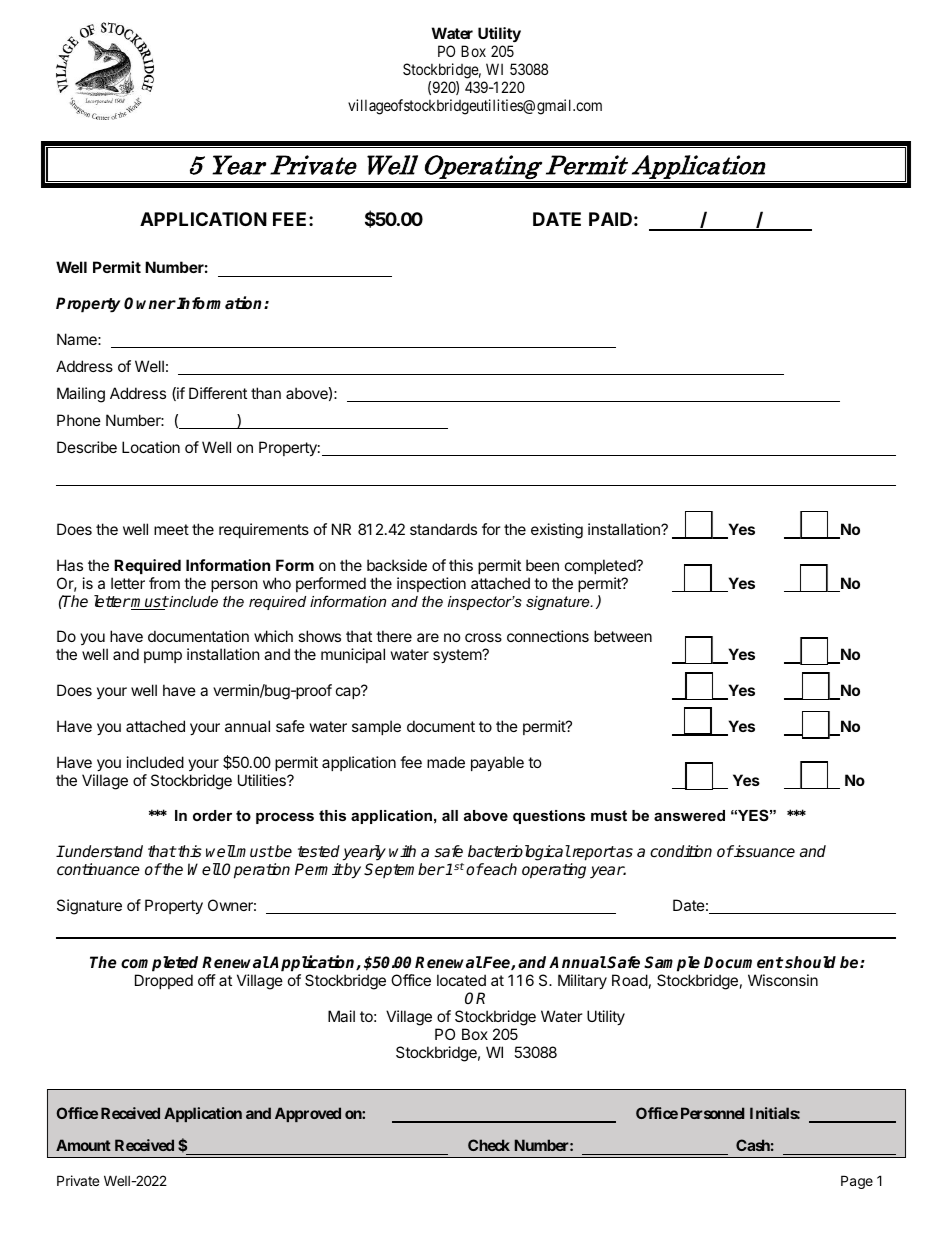 Image resolution: width=952 pixels, height=1233 pixels. Describe the element at coordinates (557, 531) in the page. I see `existing` at that location.
